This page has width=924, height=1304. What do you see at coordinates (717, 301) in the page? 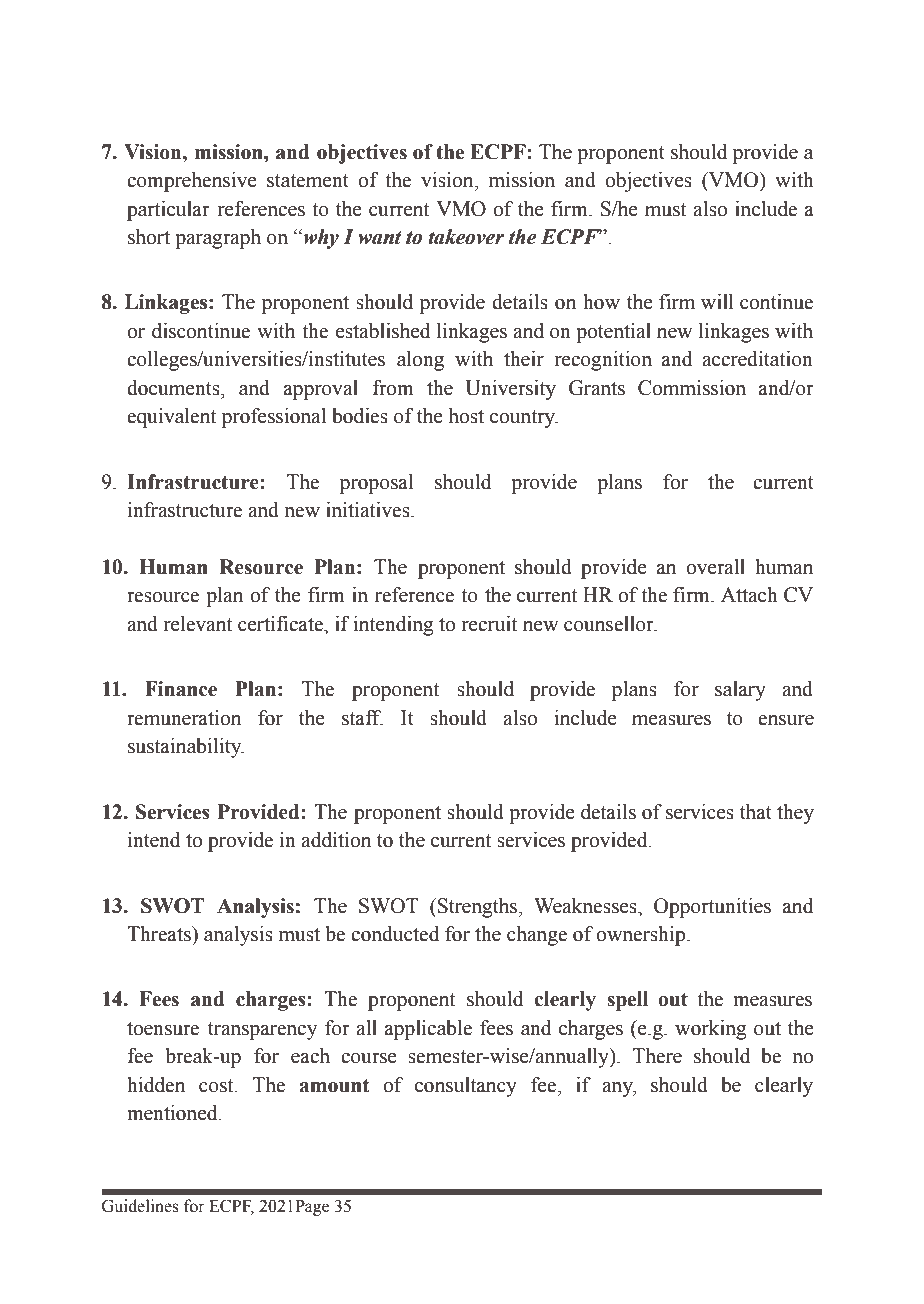
I see `will` at bounding box center [717, 301].
